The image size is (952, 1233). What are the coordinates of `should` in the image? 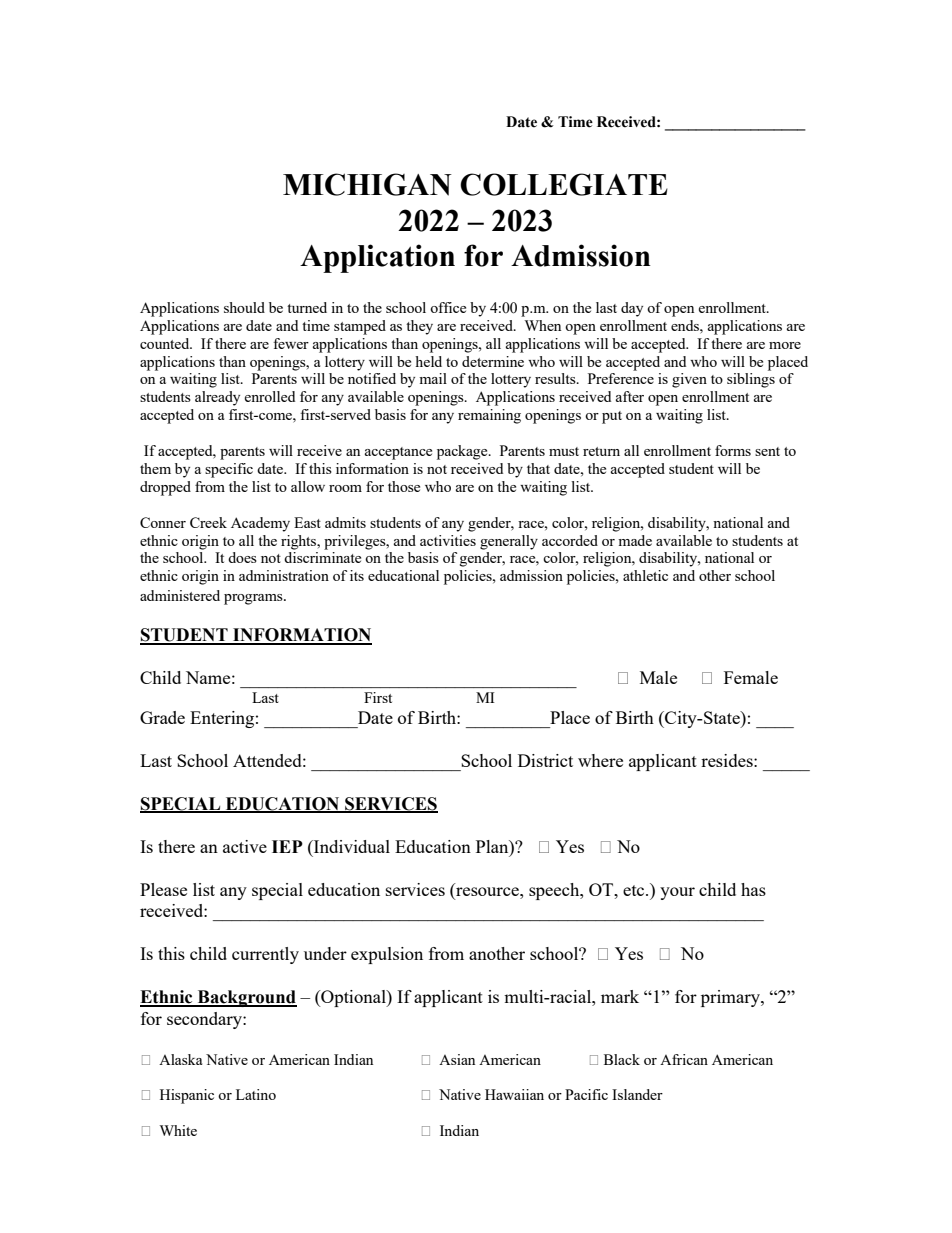 It's located at (244, 307).
